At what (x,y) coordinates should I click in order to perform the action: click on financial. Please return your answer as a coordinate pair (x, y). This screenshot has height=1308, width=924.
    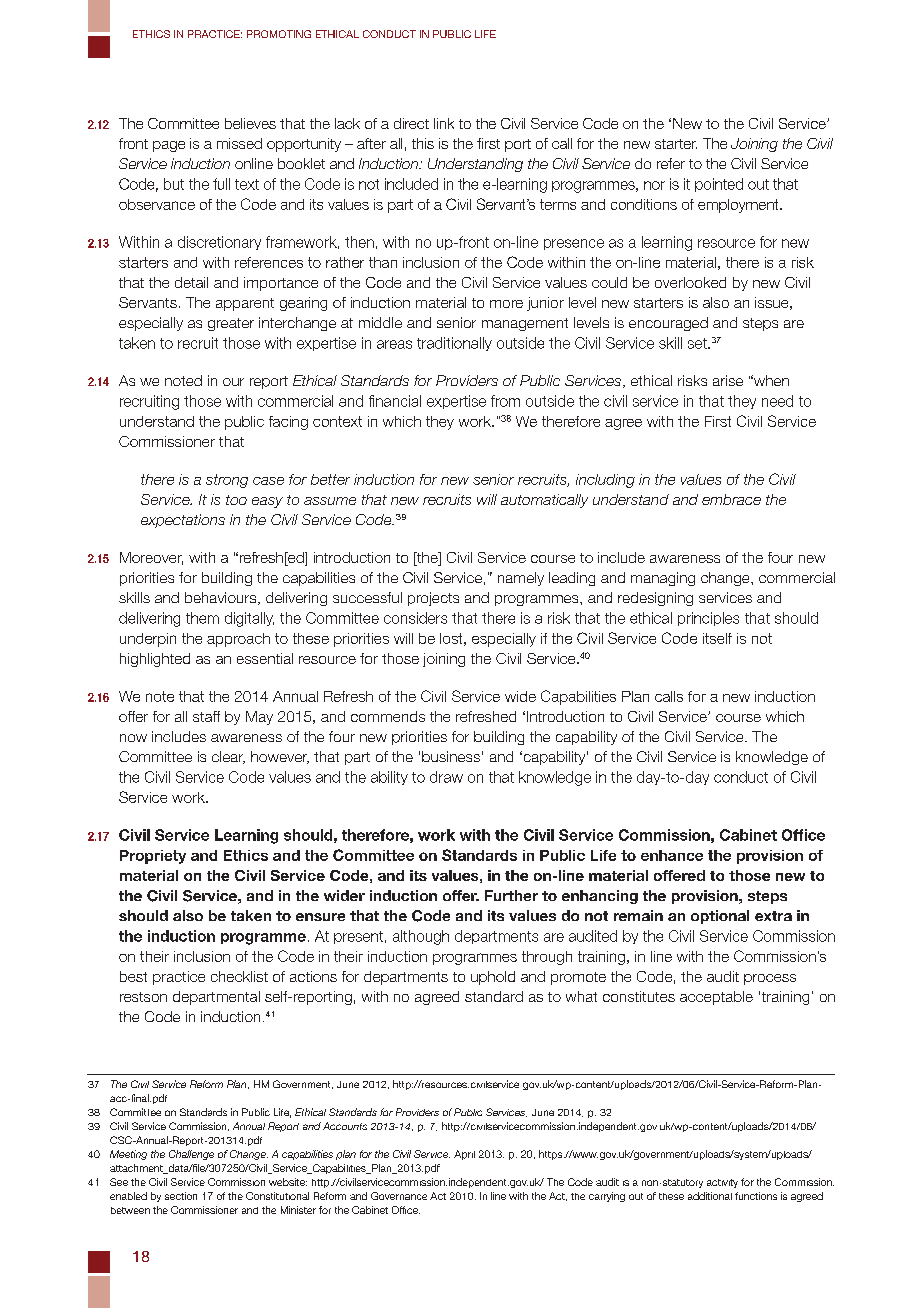
    Looking at the image, I should click on (395, 401).
